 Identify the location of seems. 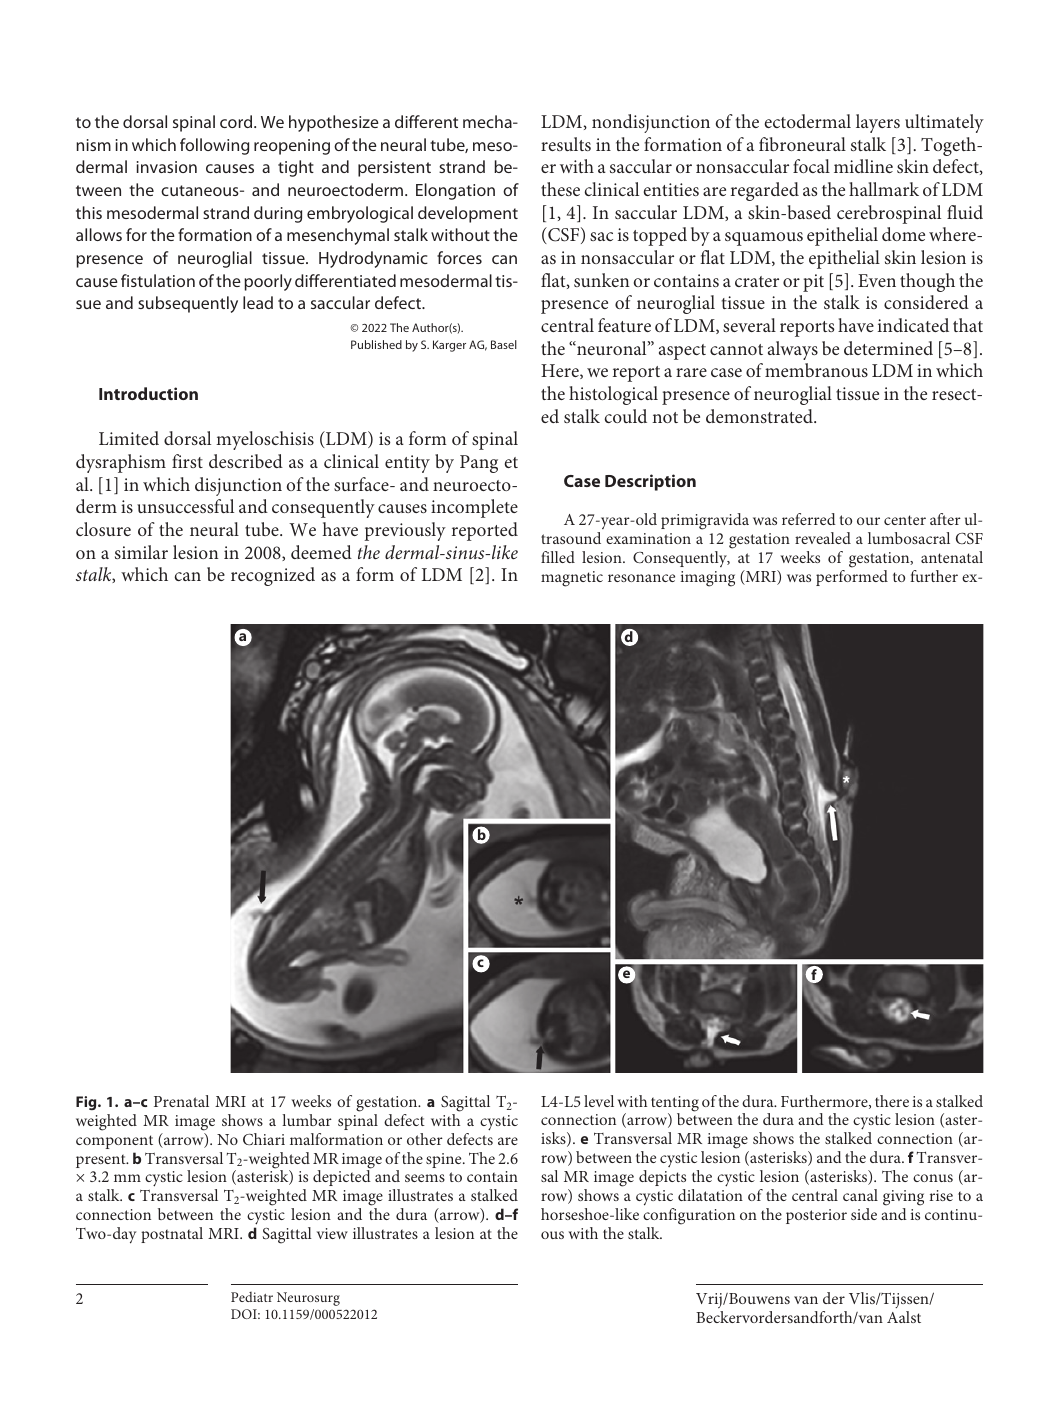
(425, 1178).
